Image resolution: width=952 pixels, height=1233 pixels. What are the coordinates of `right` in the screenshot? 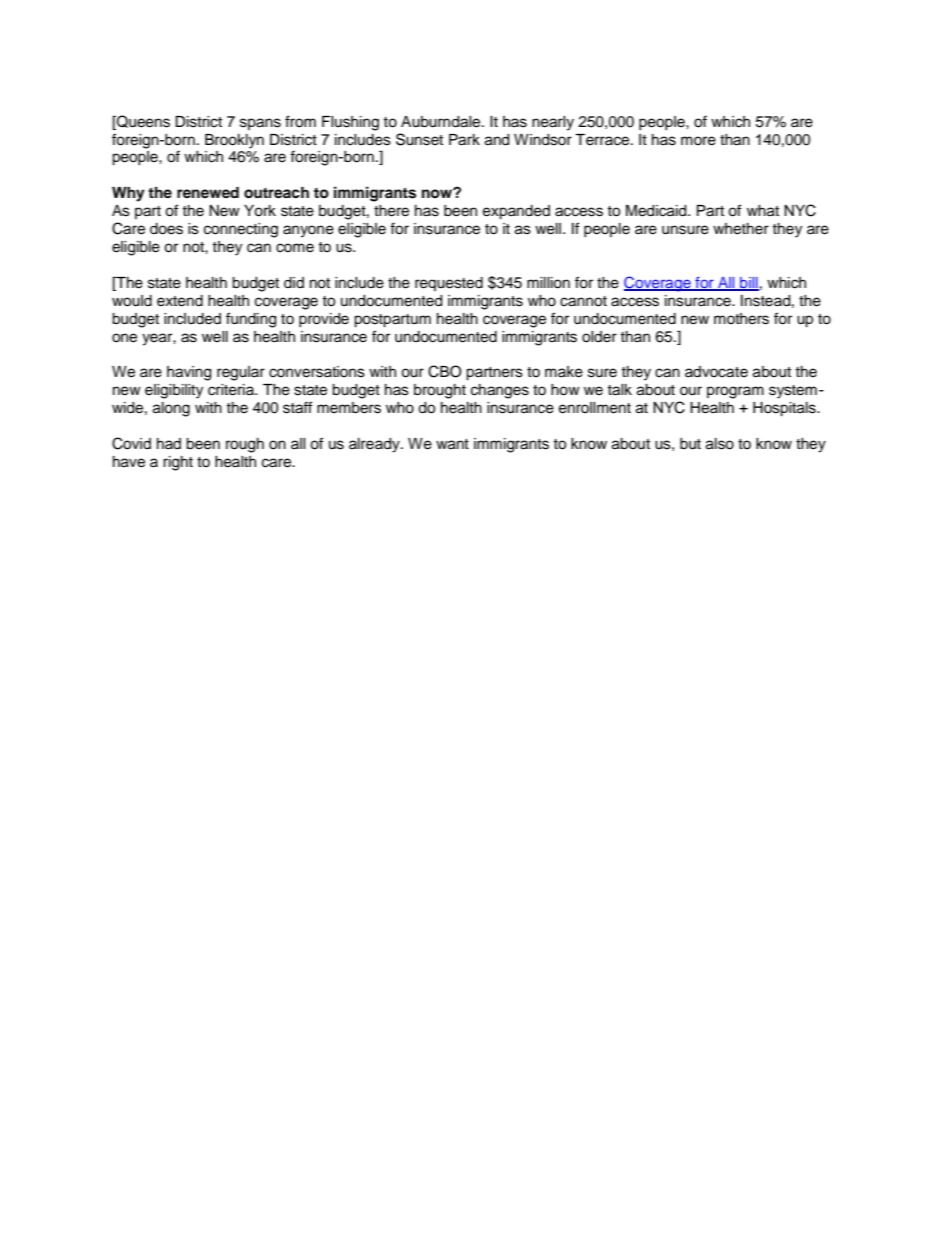 It's located at (178, 463).
